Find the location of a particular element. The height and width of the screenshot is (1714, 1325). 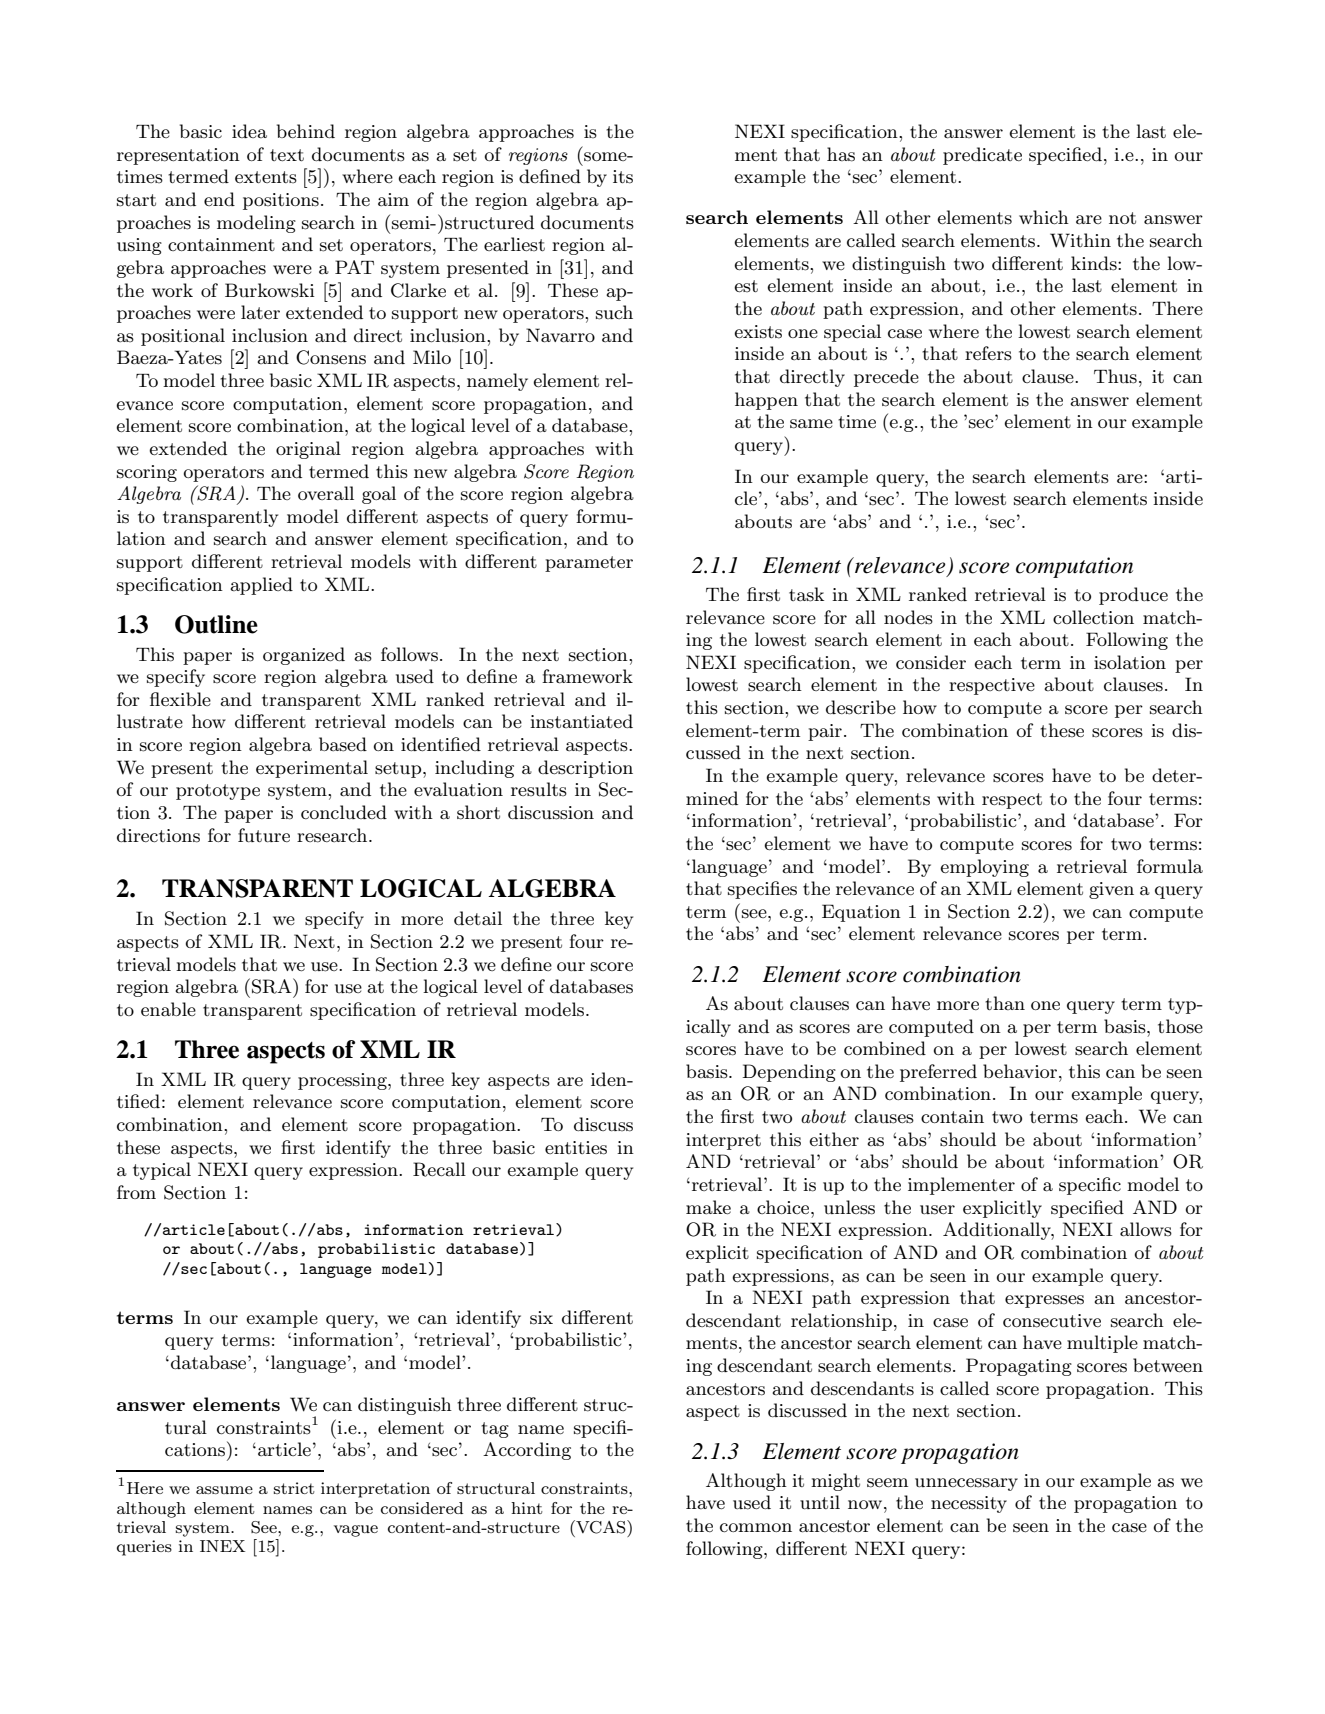

future is located at coordinates (264, 835).
